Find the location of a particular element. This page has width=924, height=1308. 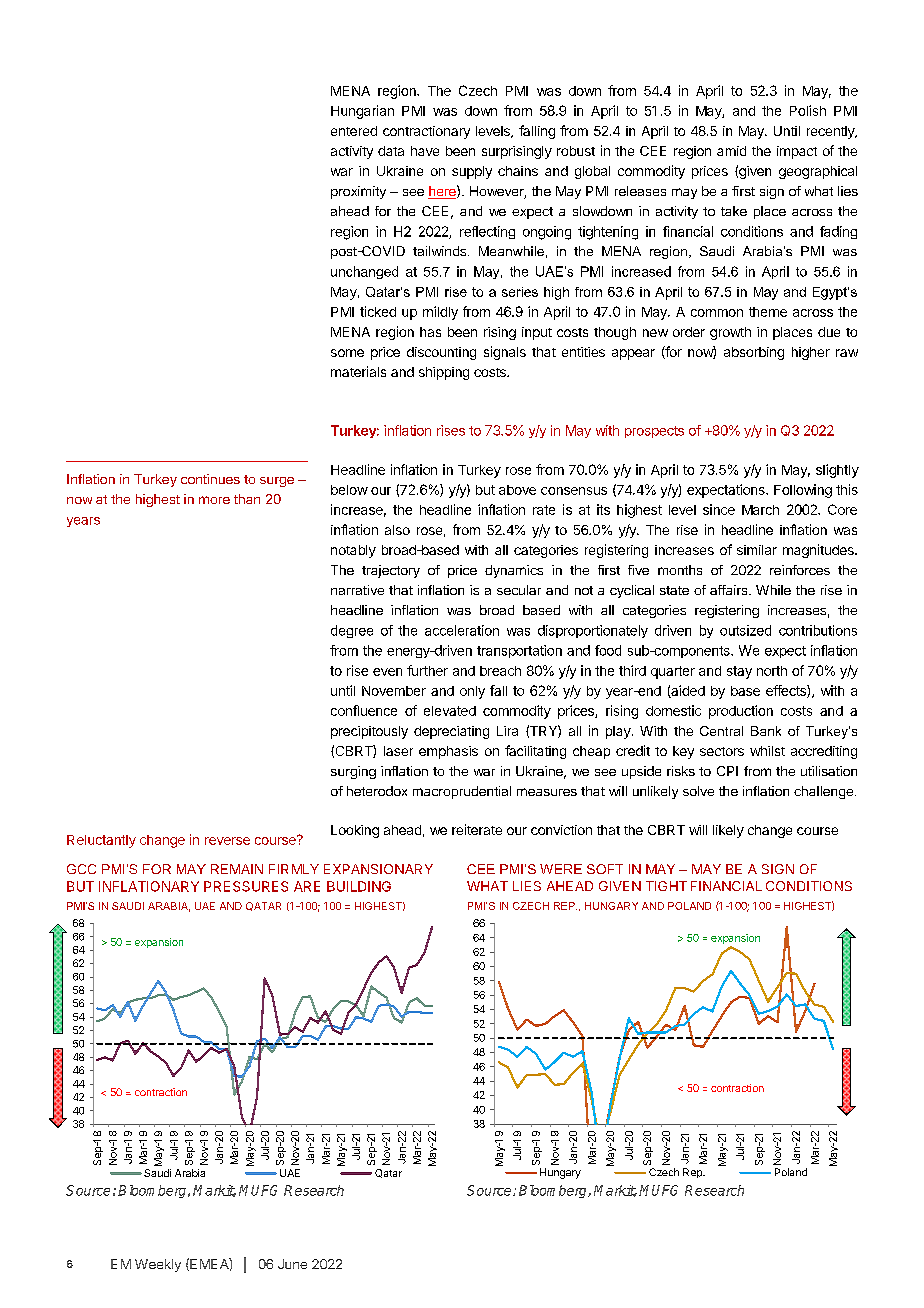

stay is located at coordinates (739, 672).
